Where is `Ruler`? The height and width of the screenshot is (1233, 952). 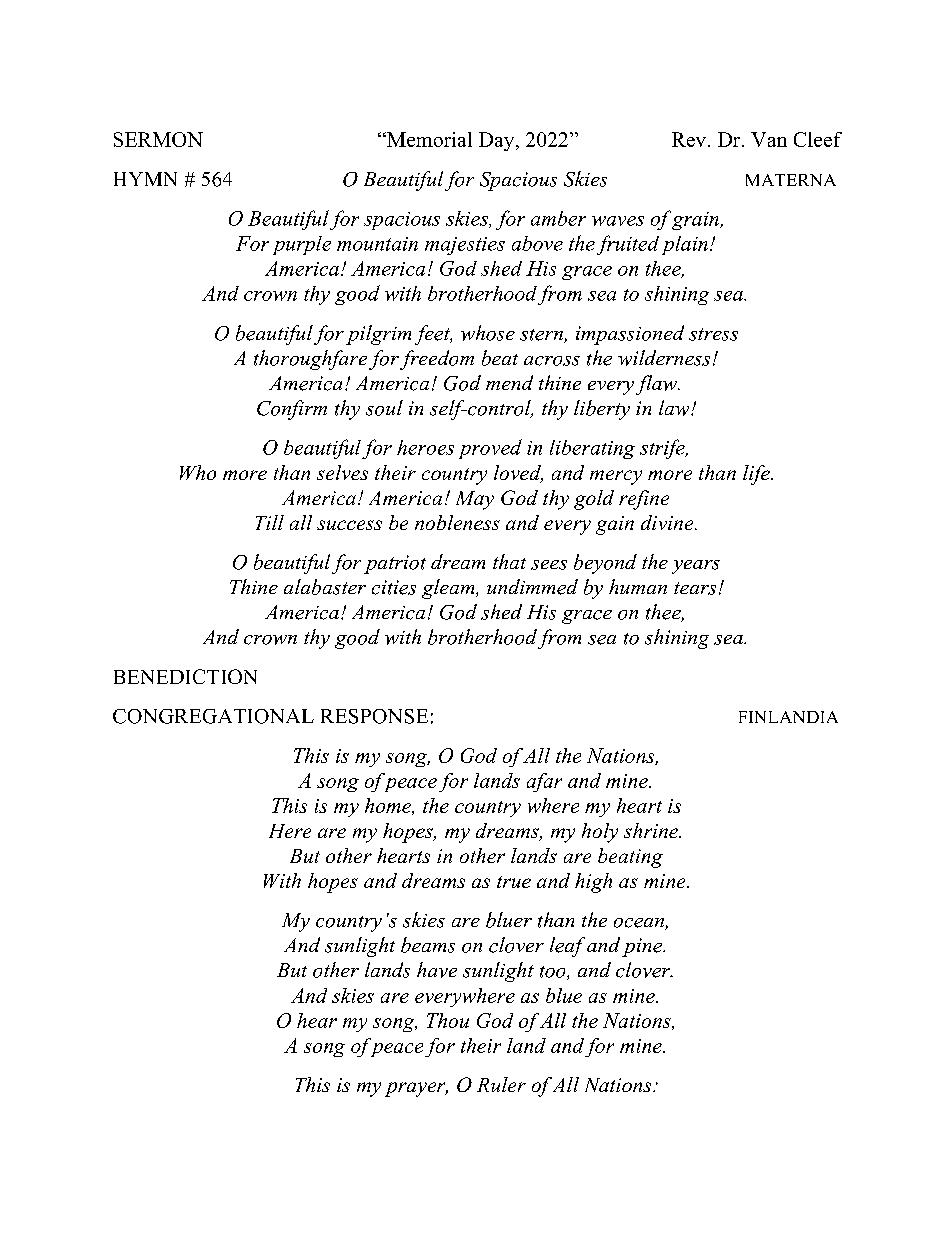 Ruler is located at coordinates (501, 1084).
